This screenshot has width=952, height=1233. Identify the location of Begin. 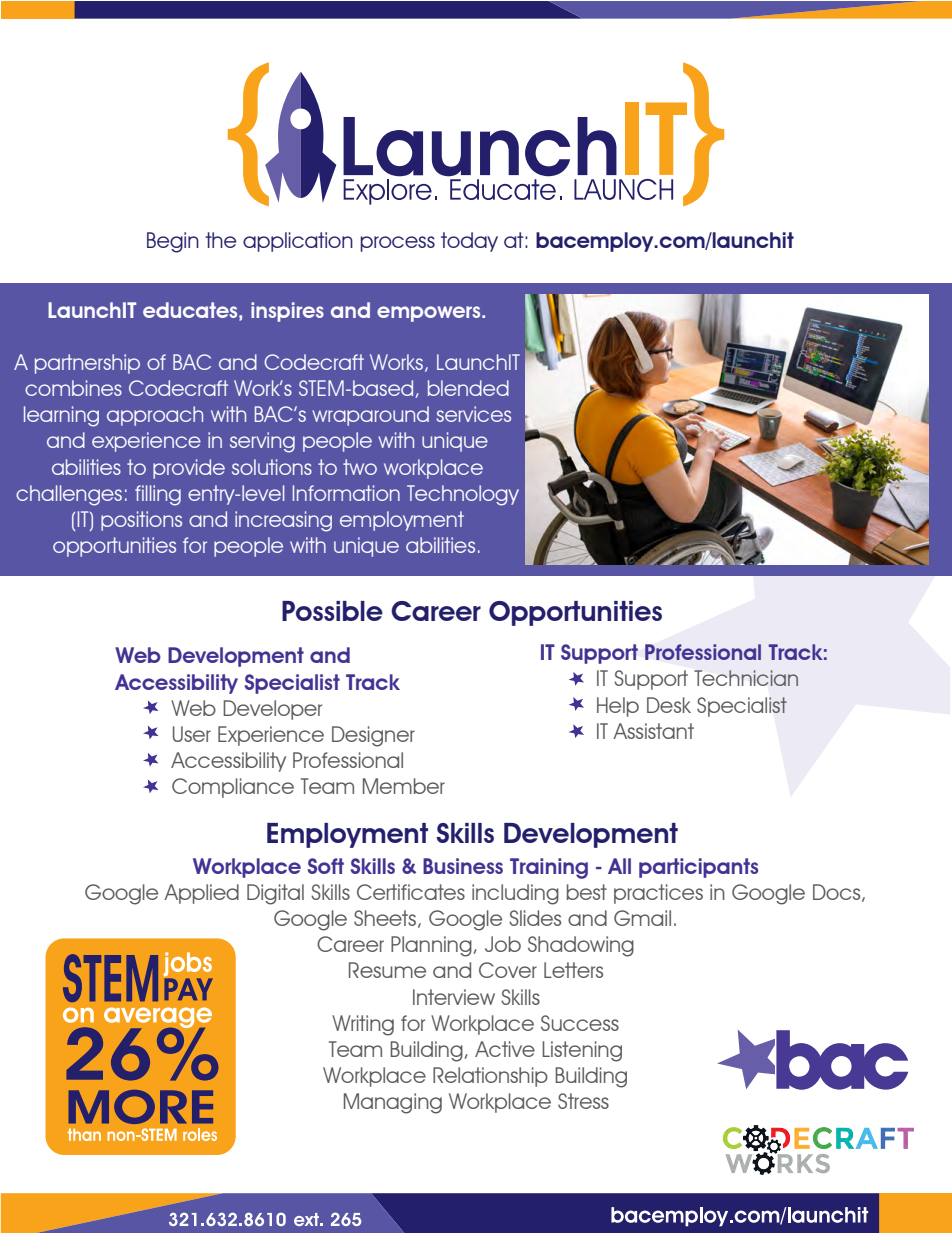
(173, 242).
